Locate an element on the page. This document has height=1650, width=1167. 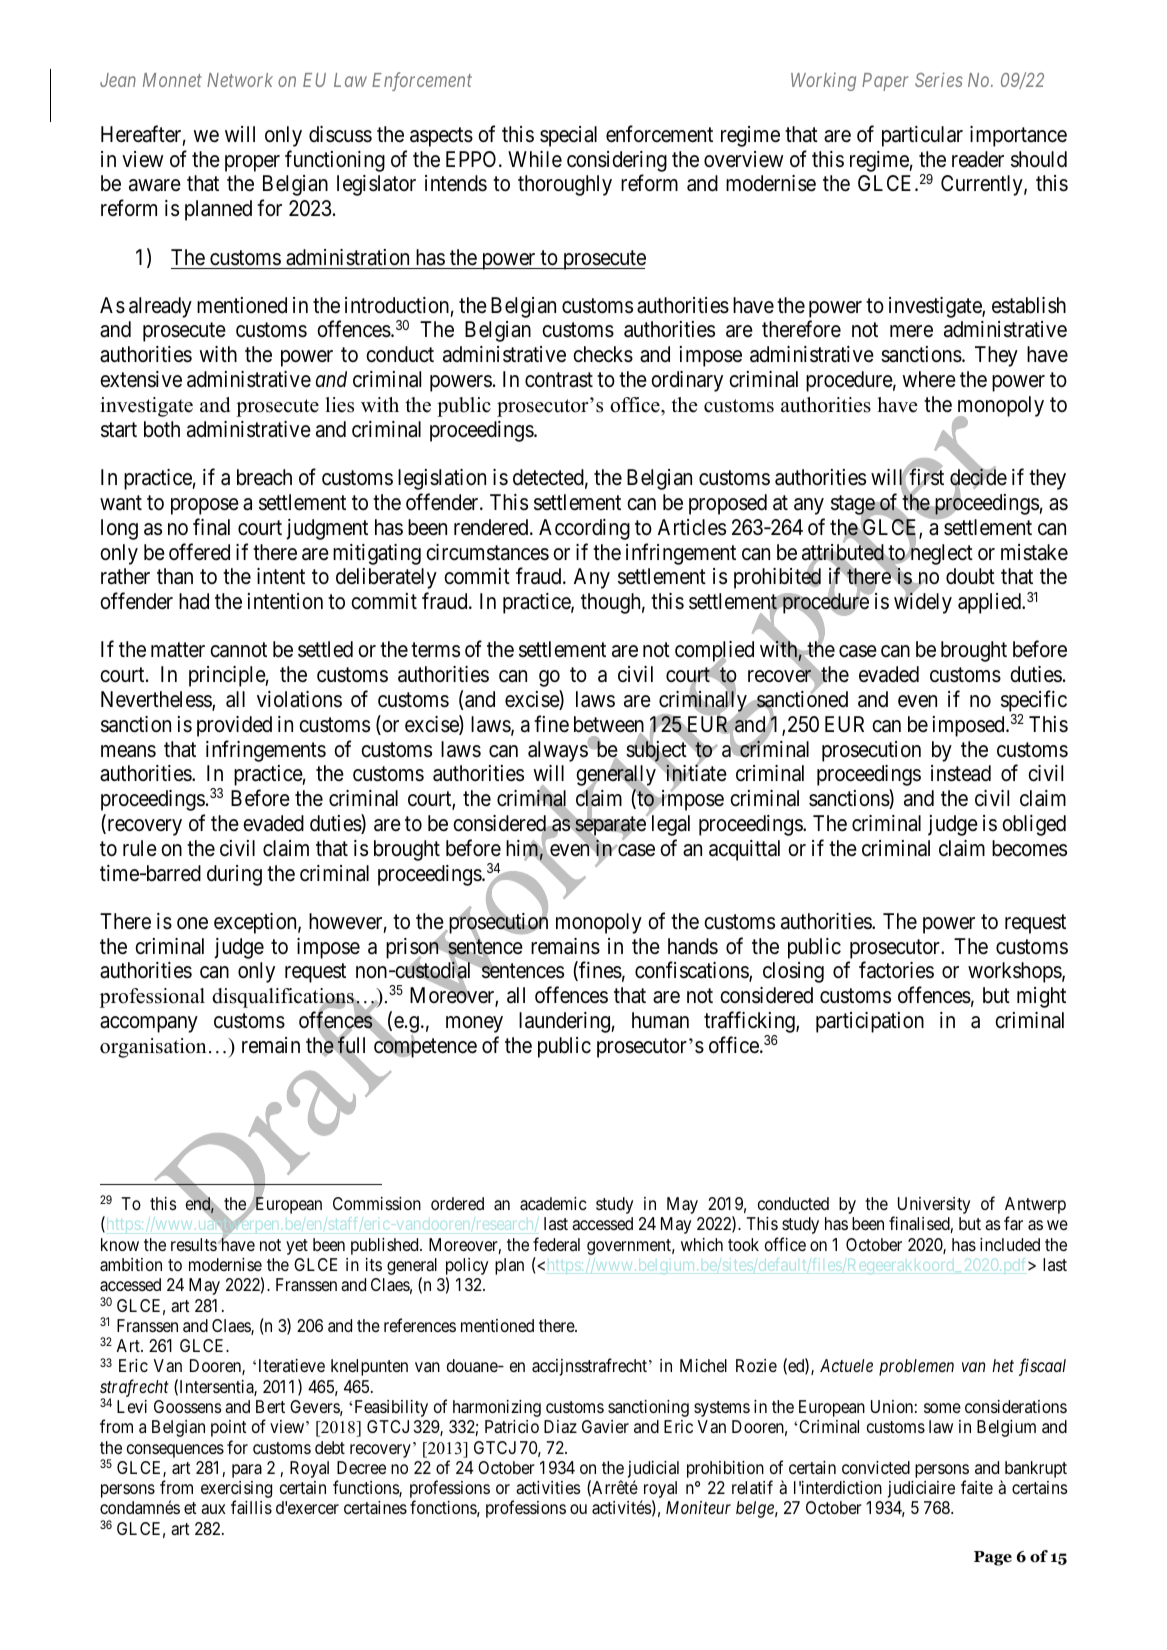
proper is located at coordinates (252, 163).
